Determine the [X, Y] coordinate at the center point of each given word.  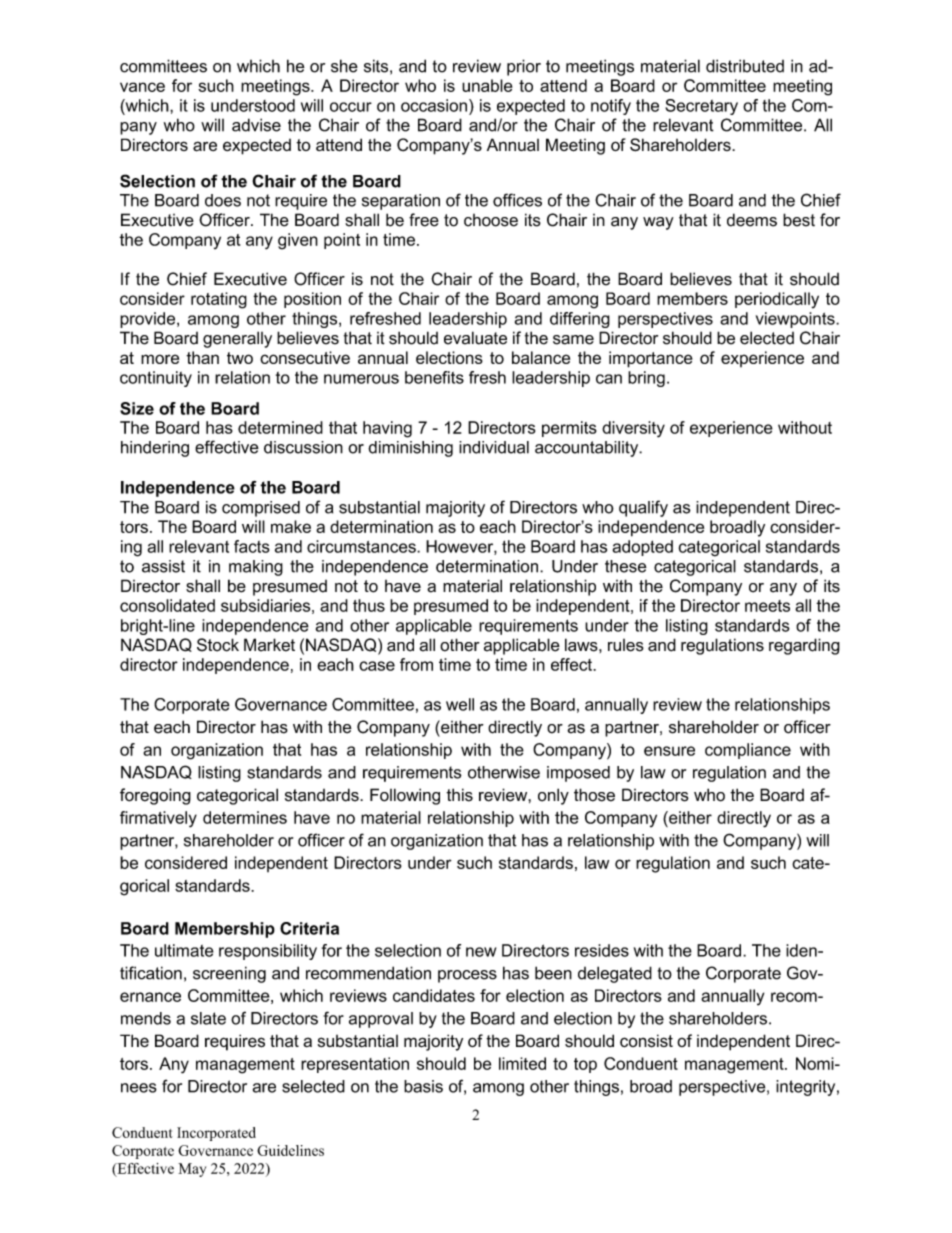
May [192, 1170]
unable [487, 85]
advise [256, 125]
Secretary [701, 107]
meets [767, 606]
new [481, 952]
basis [423, 1086]
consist [646, 1041]
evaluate [475, 338]
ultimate [184, 950]
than [202, 357]
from [416, 664]
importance [651, 359]
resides [602, 950]
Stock [218, 645]
